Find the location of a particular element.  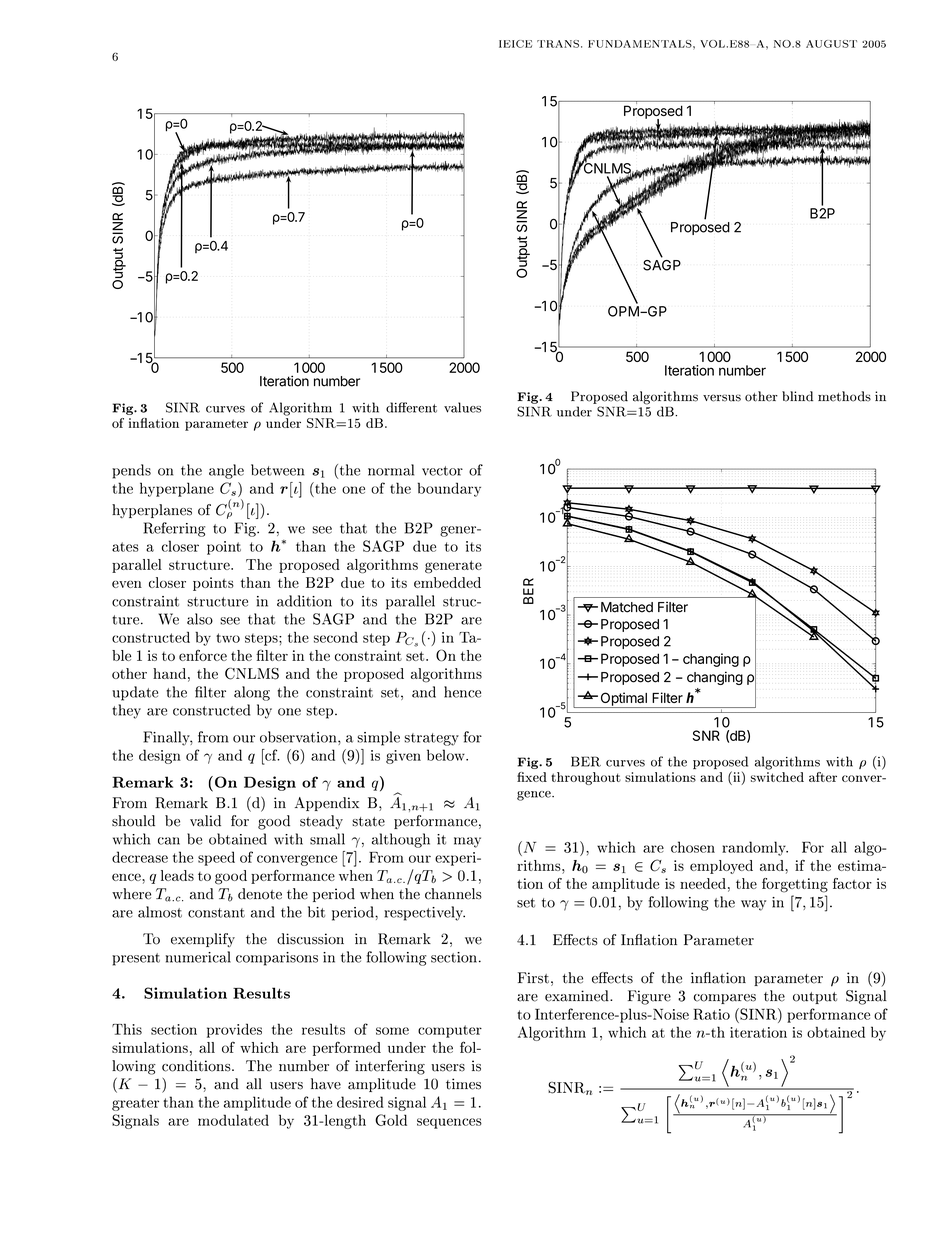

AUGUST is located at coordinates (831, 44).
